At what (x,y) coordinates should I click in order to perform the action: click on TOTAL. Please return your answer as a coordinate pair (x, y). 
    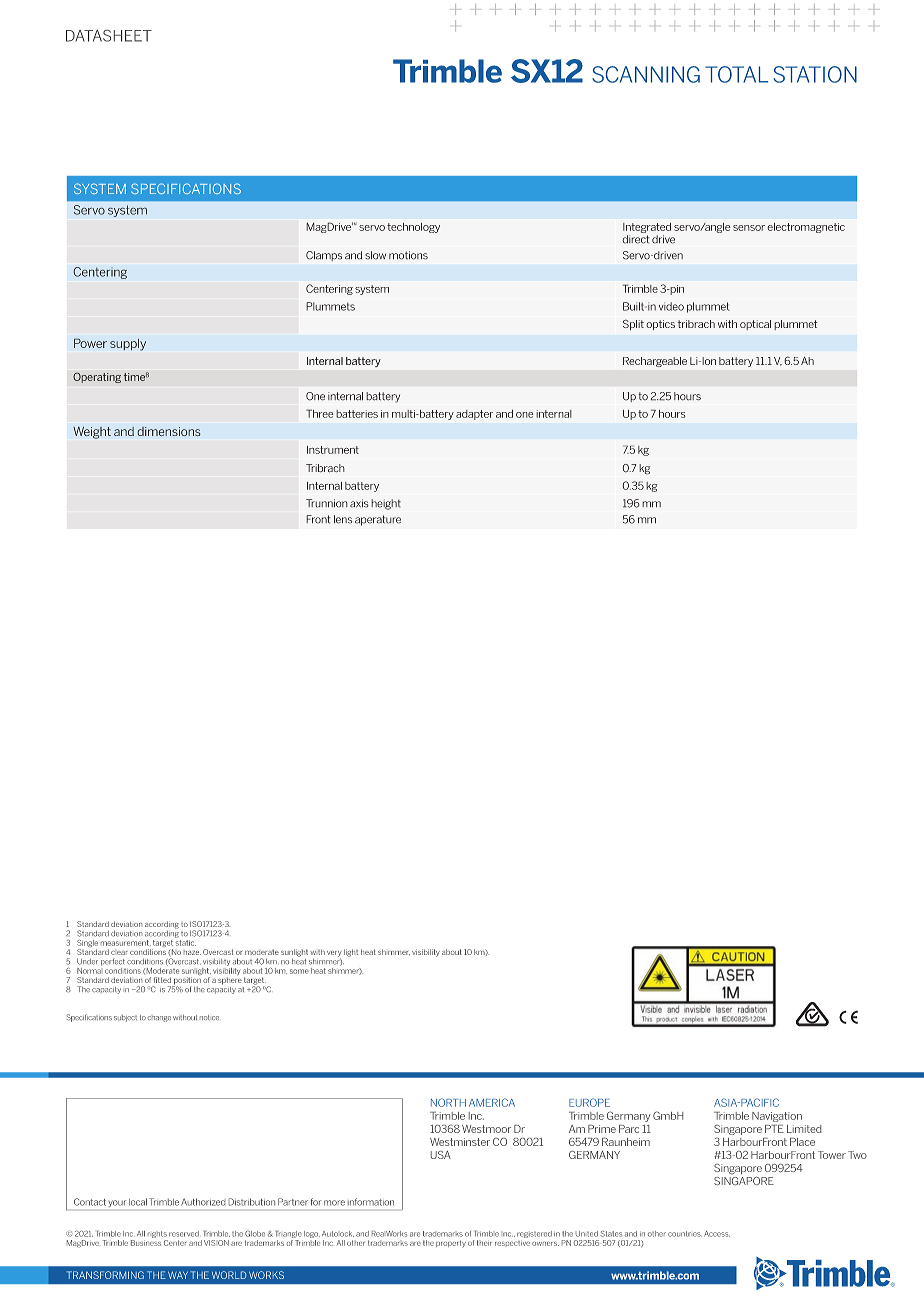
    Looking at the image, I should click on (736, 74).
